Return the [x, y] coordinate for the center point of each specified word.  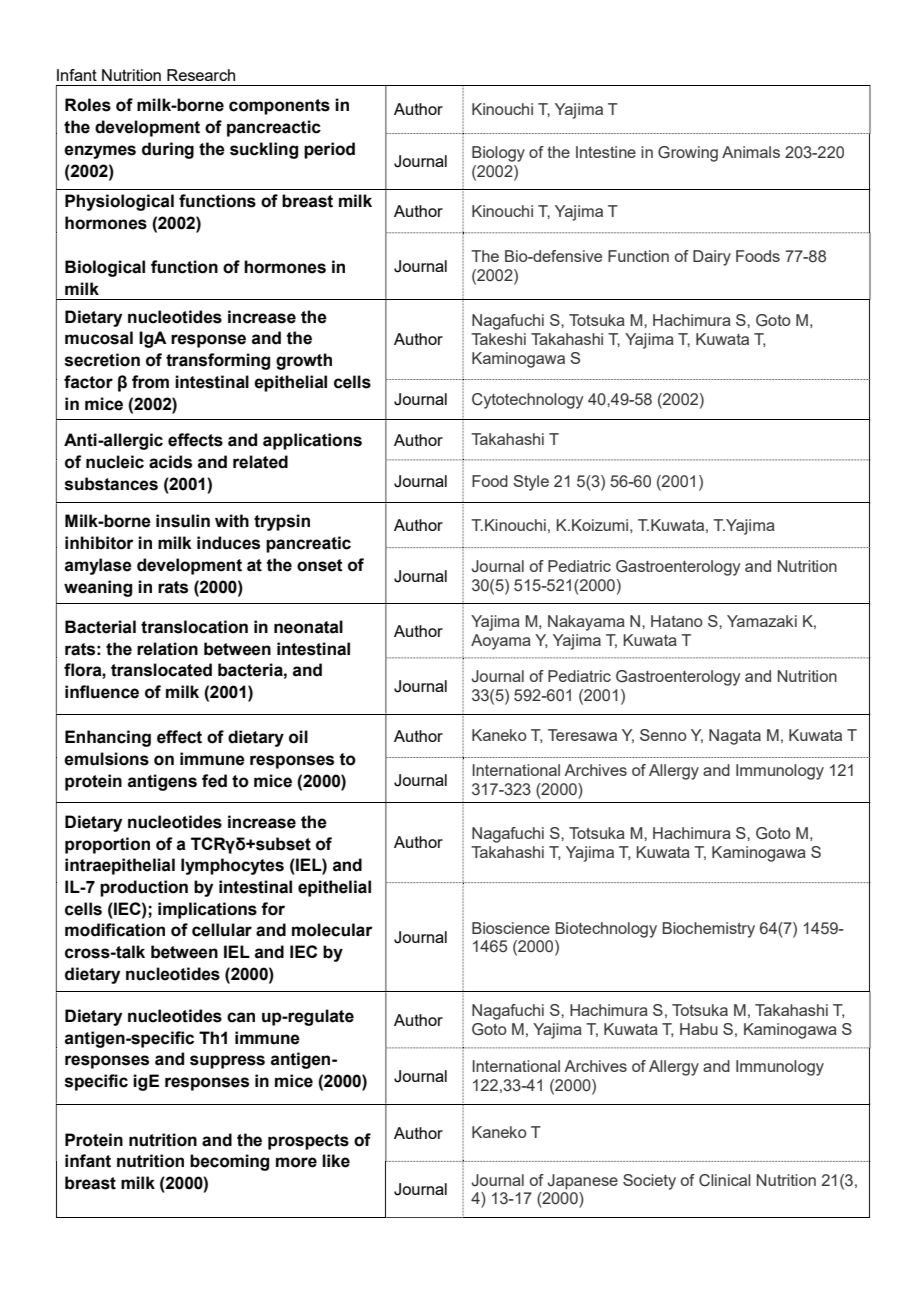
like [336, 1161]
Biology [498, 154]
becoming [229, 1162]
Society [649, 1182]
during [168, 150]
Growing [688, 154]
